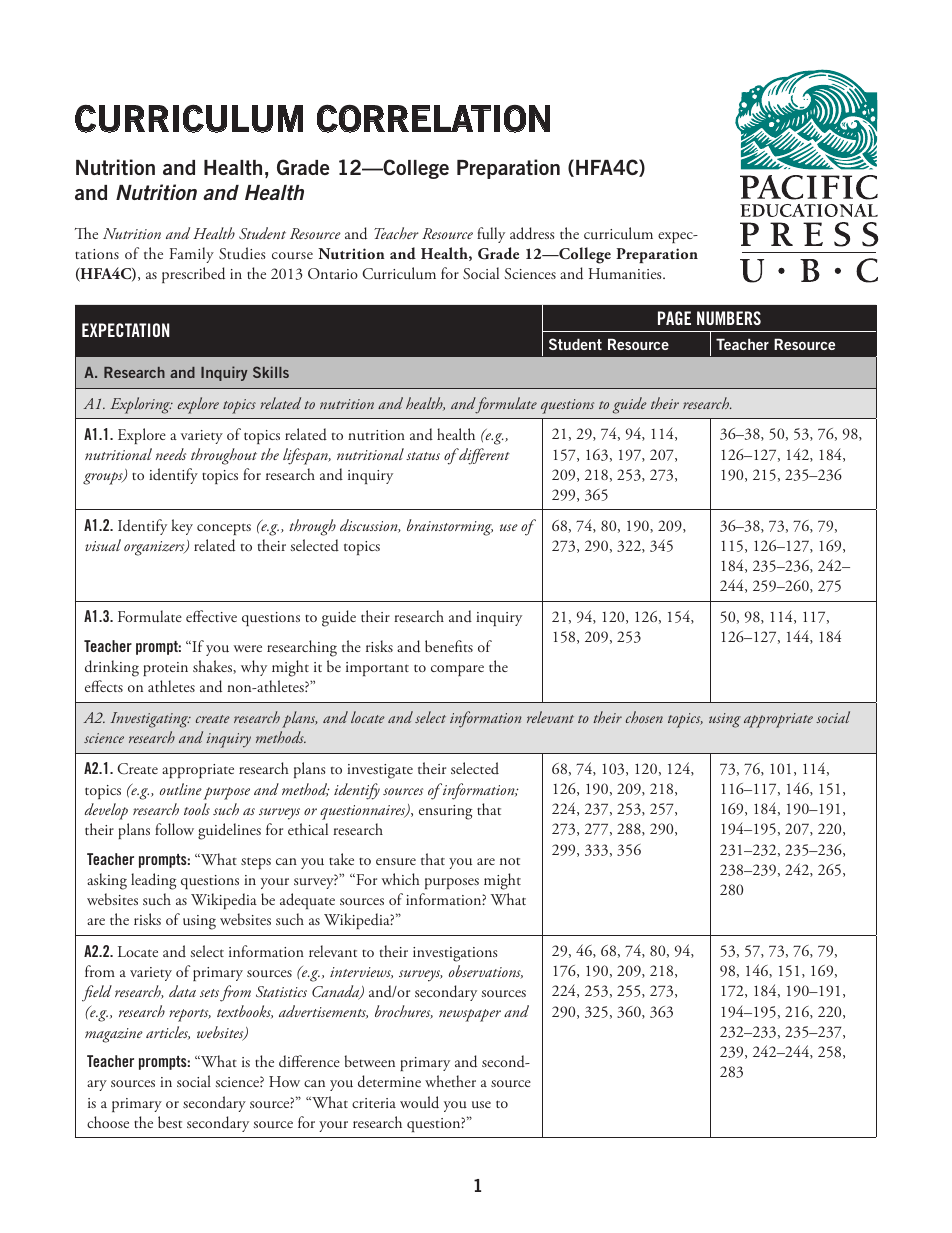  I want to click on whether, so click(450, 1081).
